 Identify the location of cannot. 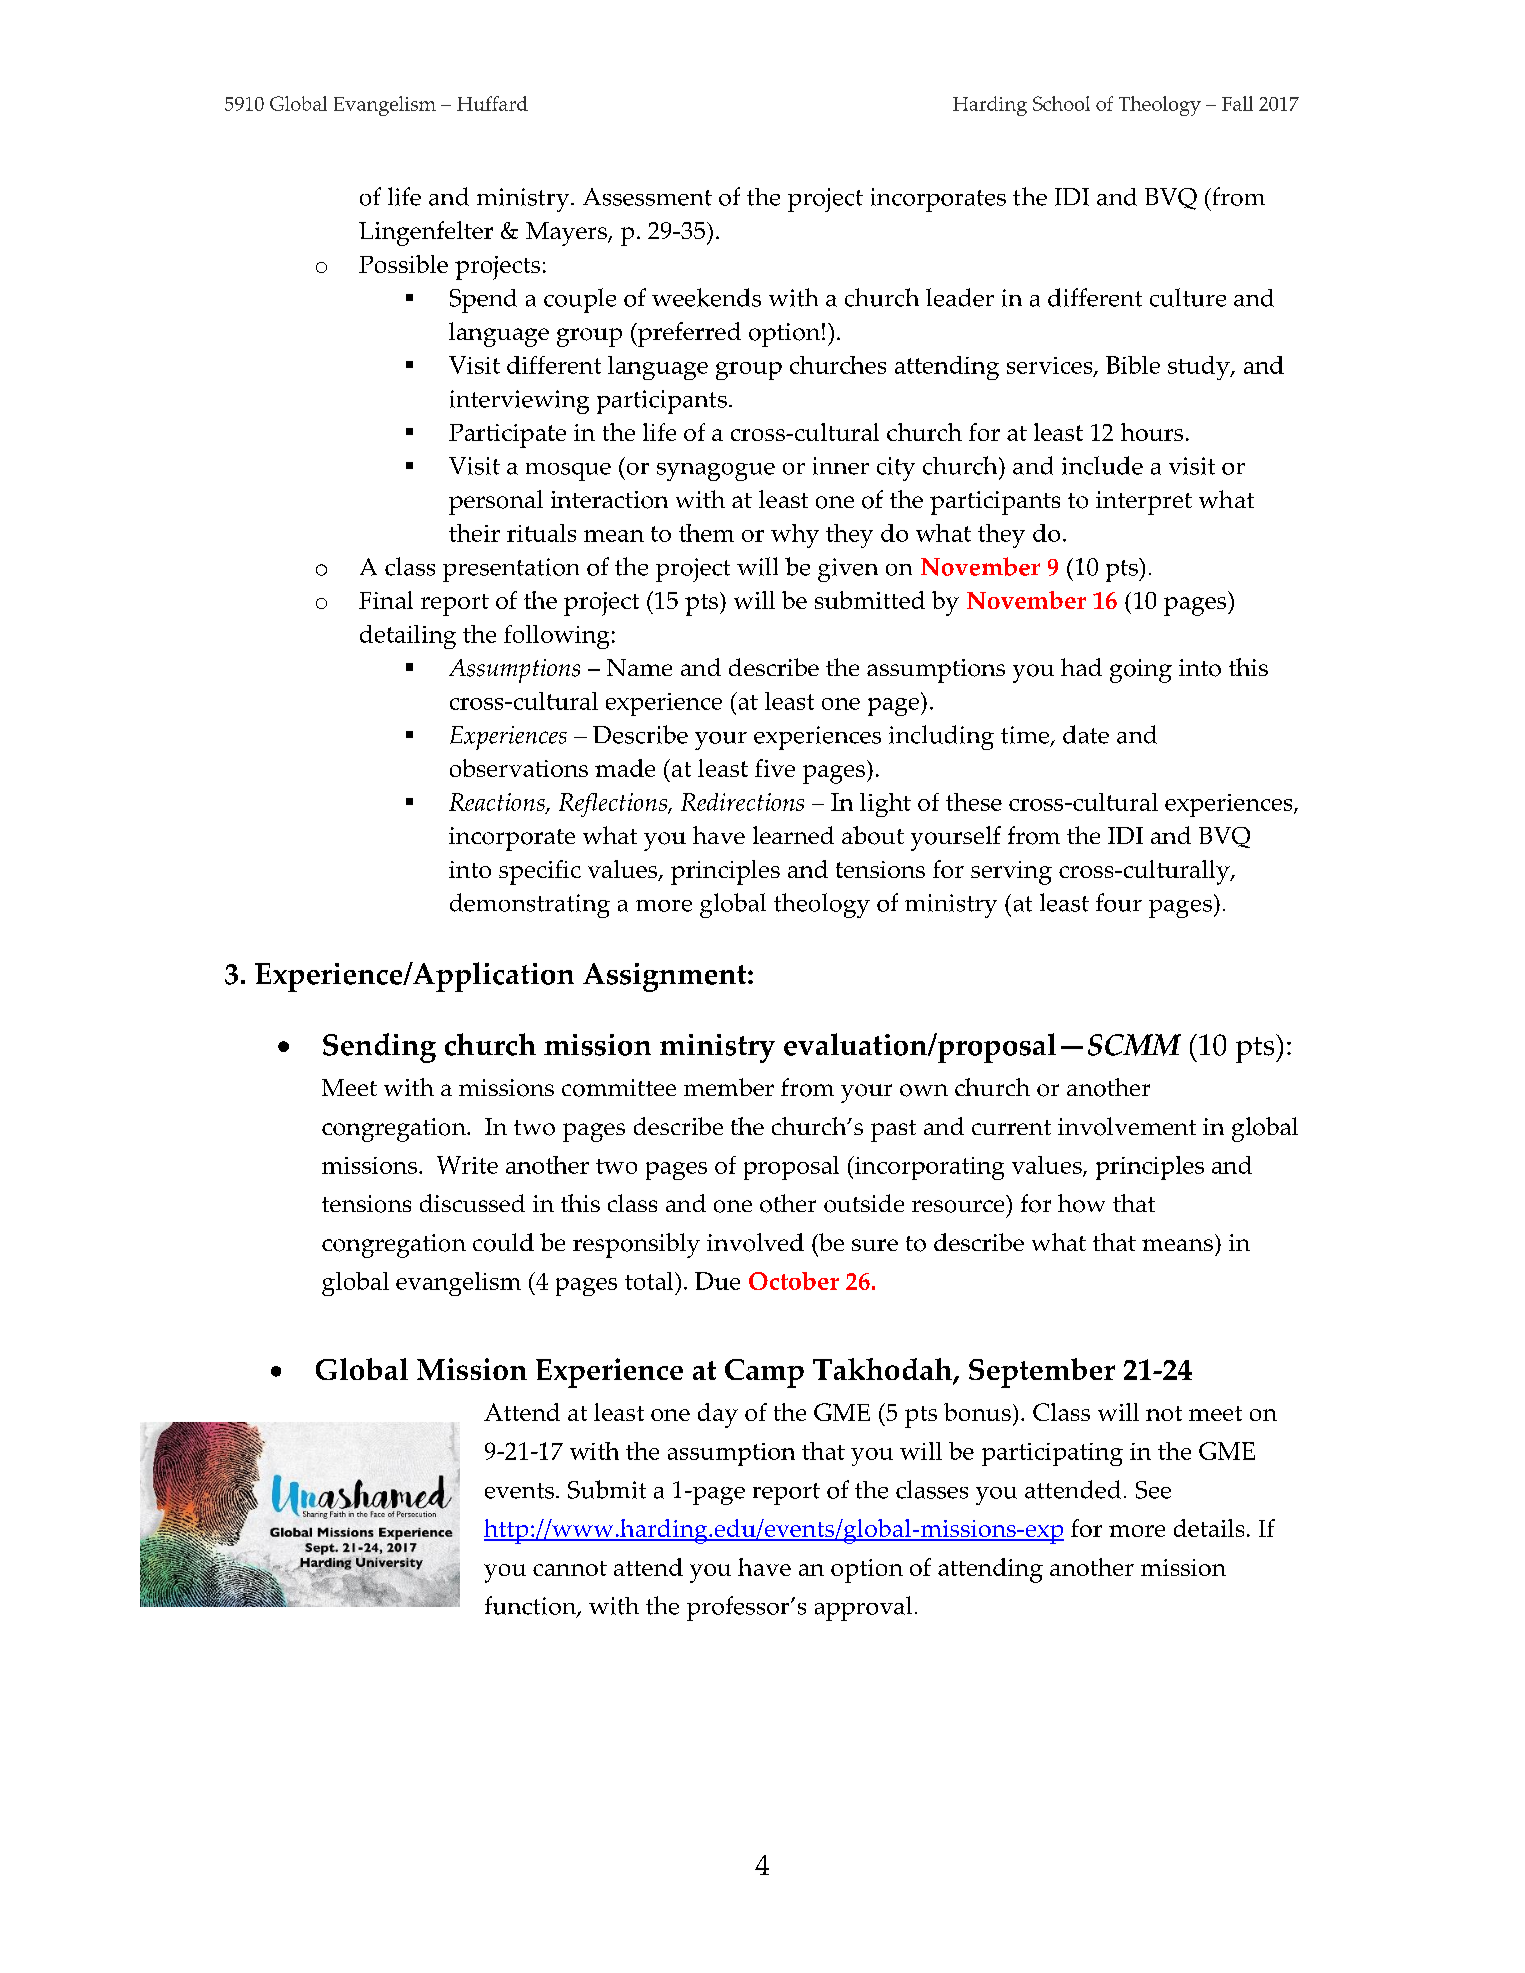
(570, 1568).
